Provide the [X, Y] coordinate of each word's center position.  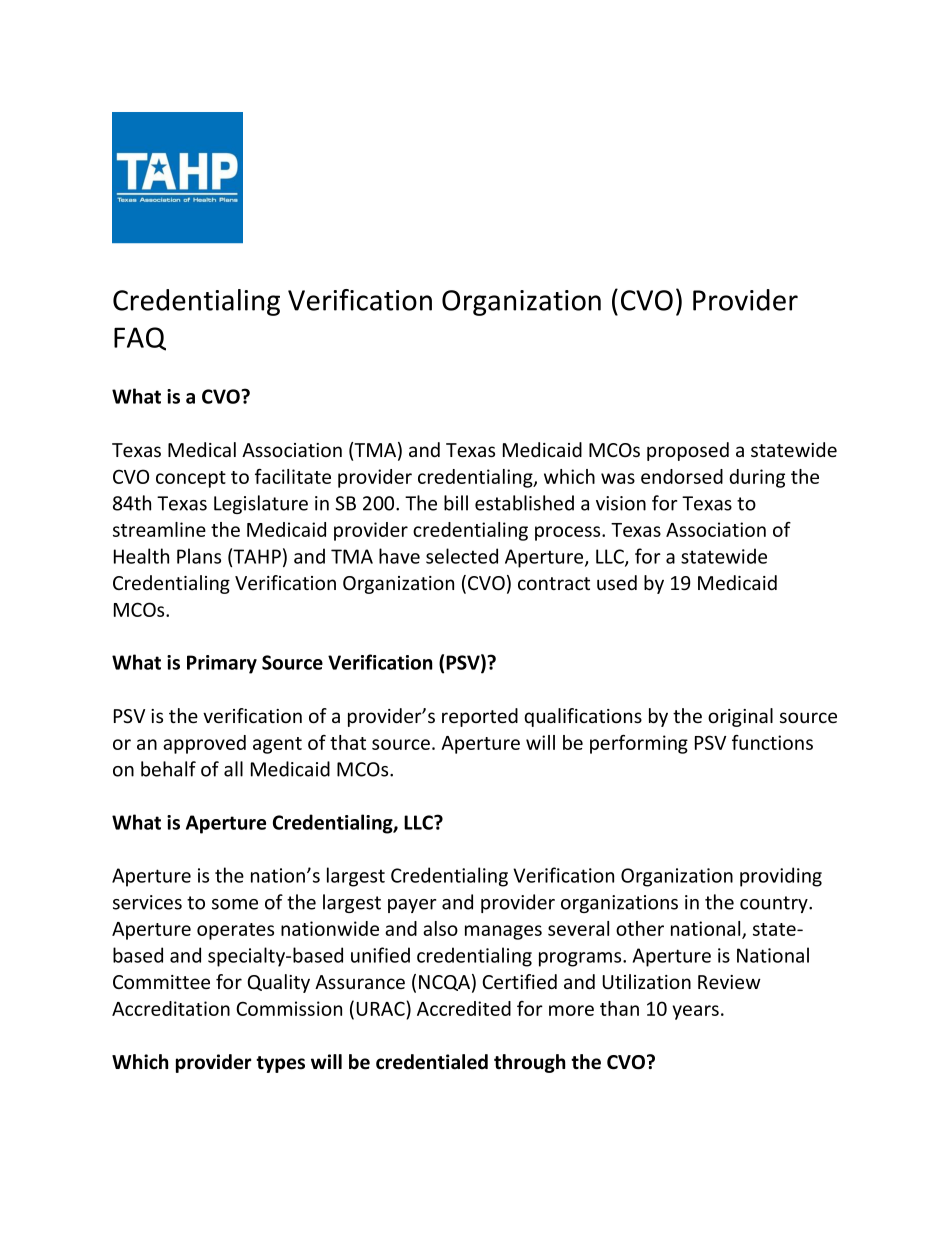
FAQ [140, 339]
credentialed [432, 1062]
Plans [199, 556]
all [233, 769]
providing [781, 877]
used [617, 583]
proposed [688, 451]
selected [462, 556]
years [695, 1012]
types [280, 1064]
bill [456, 503]
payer [412, 906]
